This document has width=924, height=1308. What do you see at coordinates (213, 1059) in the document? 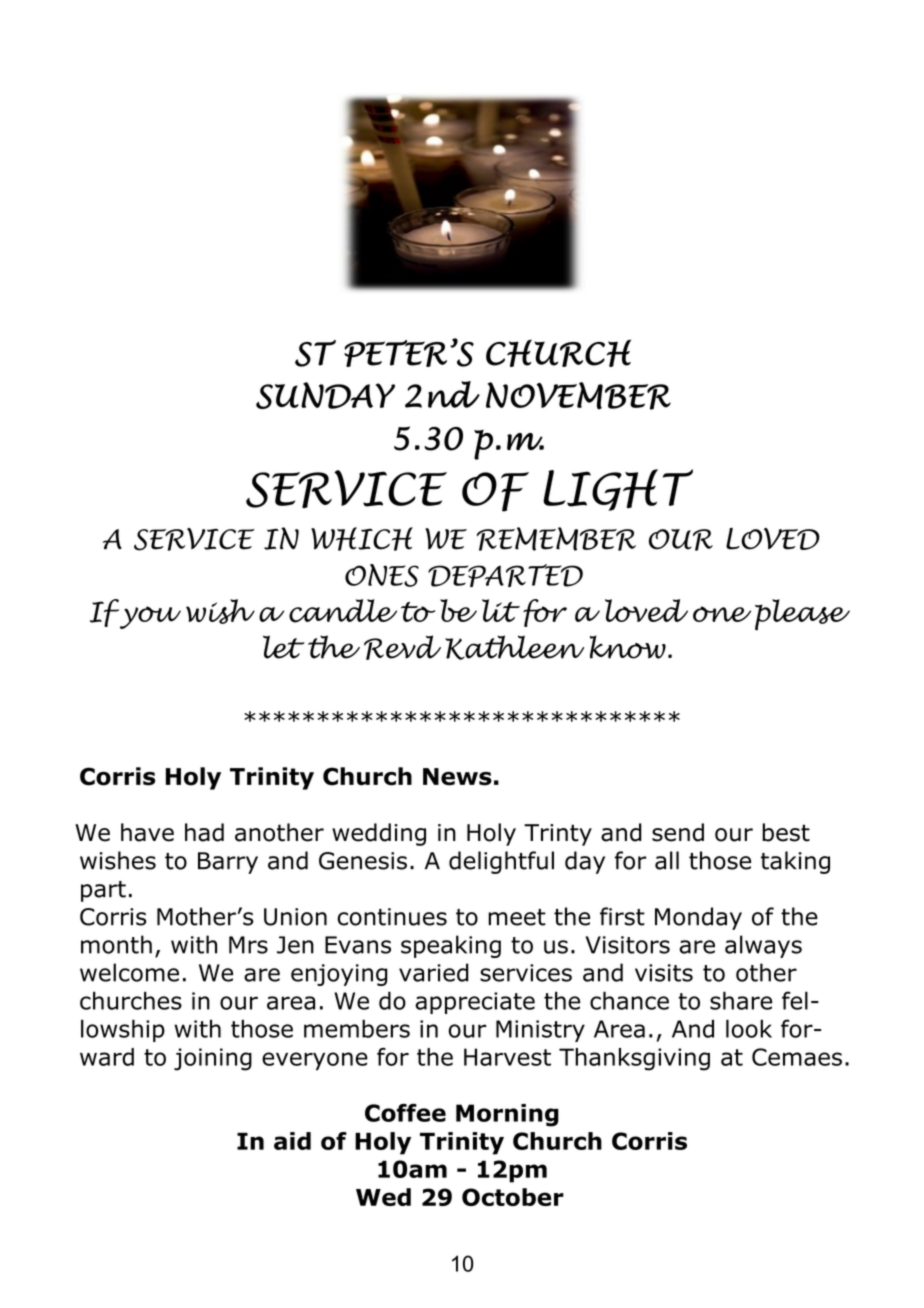
I see `joining` at bounding box center [213, 1059].
